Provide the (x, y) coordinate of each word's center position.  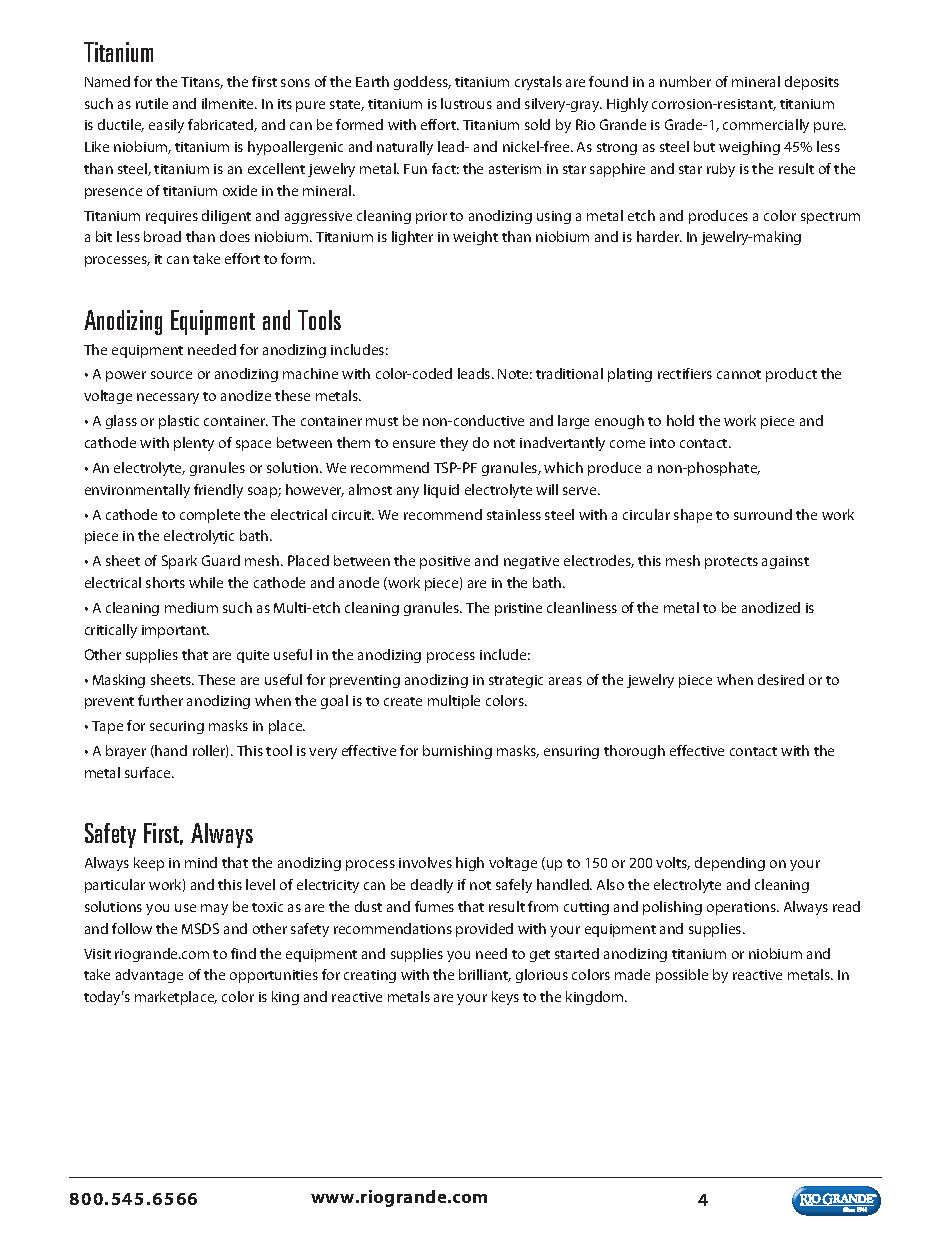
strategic (516, 681)
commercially (766, 126)
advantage (149, 976)
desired (781, 679)
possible (682, 976)
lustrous (466, 103)
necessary (168, 398)
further (160, 700)
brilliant (485, 975)
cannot (739, 374)
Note (515, 374)
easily (166, 126)
